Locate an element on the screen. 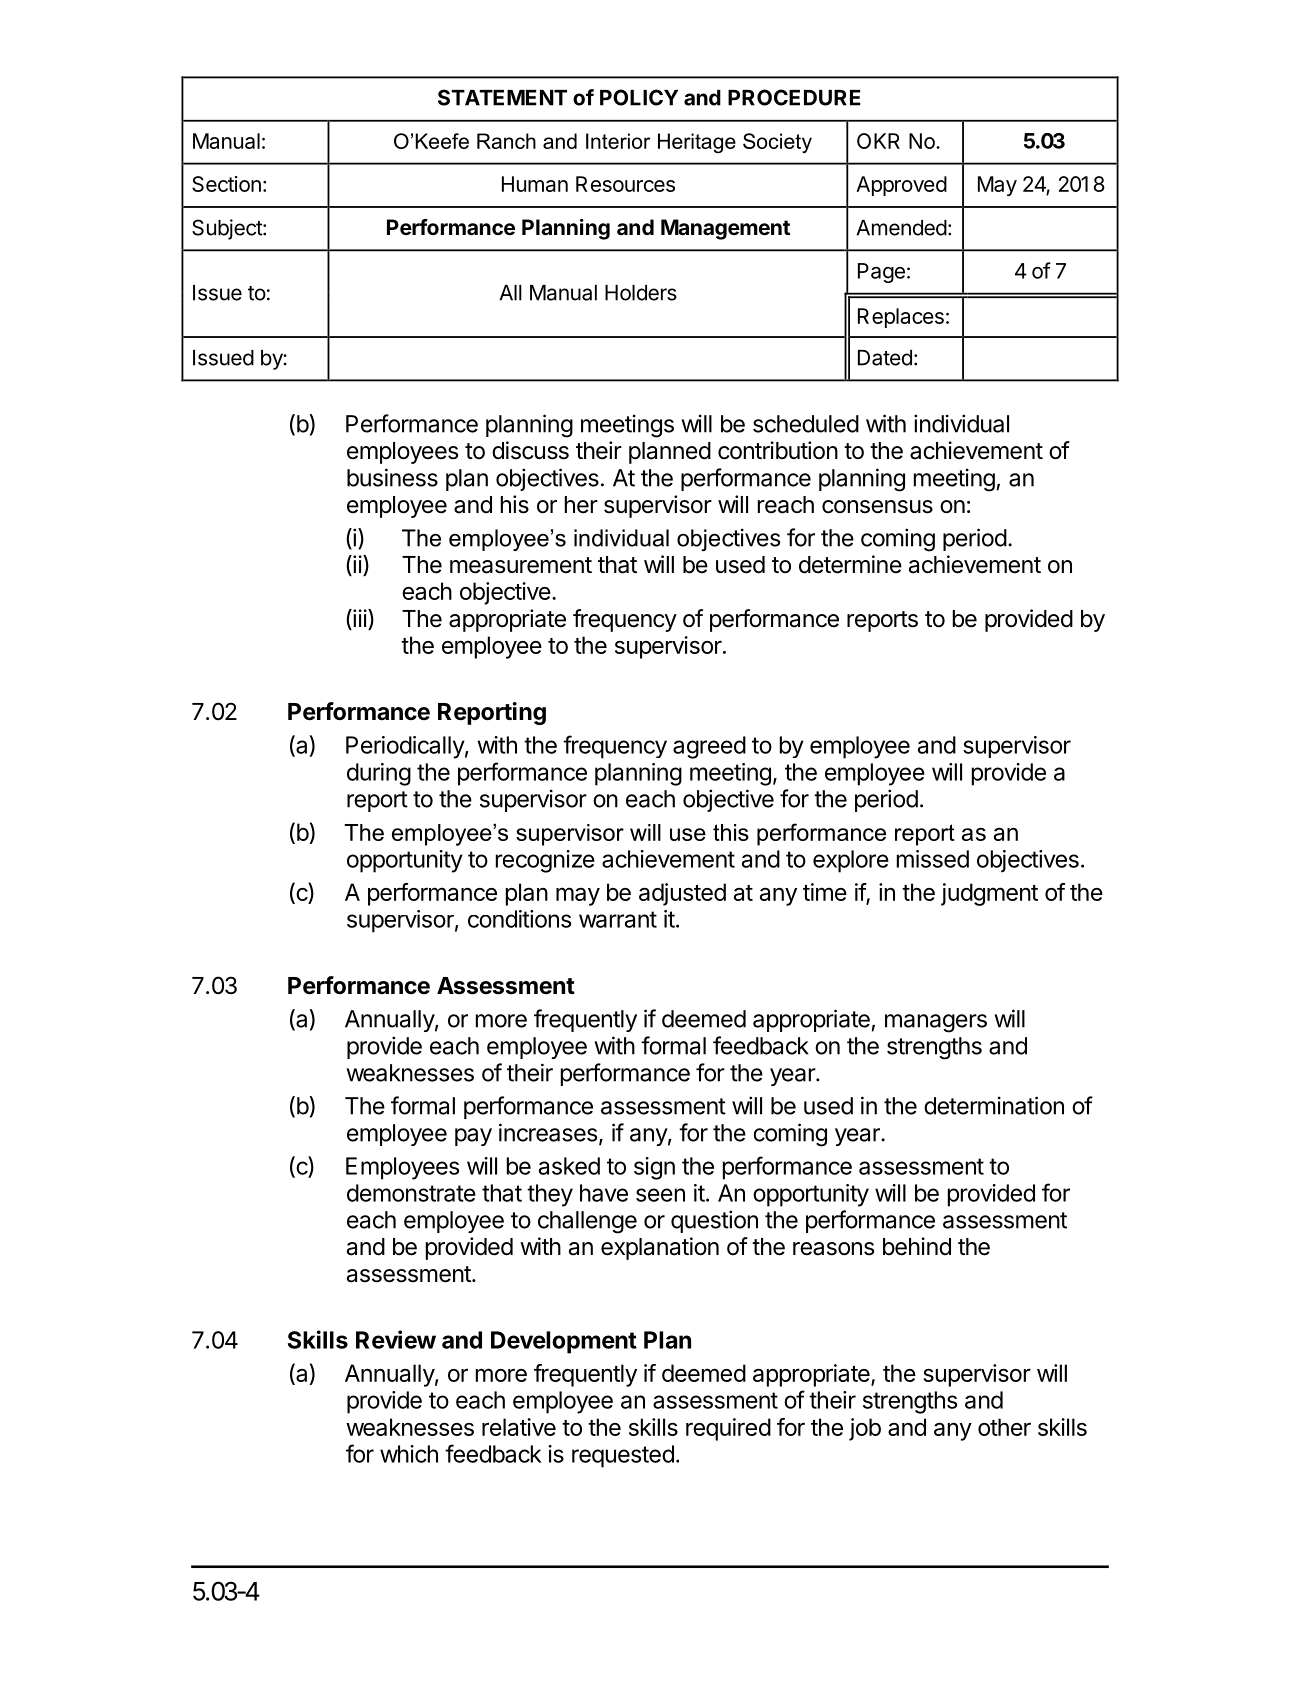  which is located at coordinates (409, 1454).
